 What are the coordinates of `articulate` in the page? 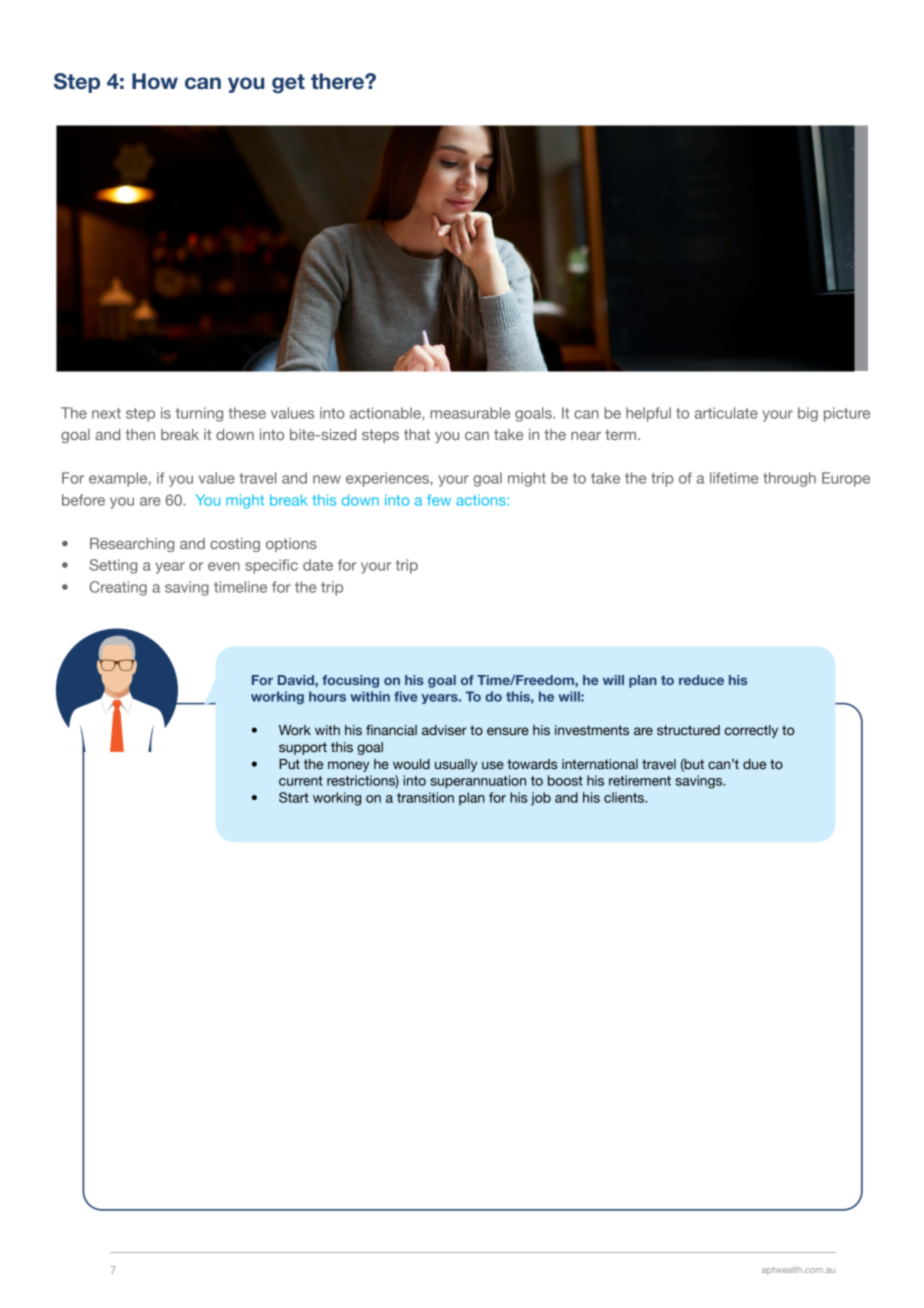 It's located at (726, 413).
